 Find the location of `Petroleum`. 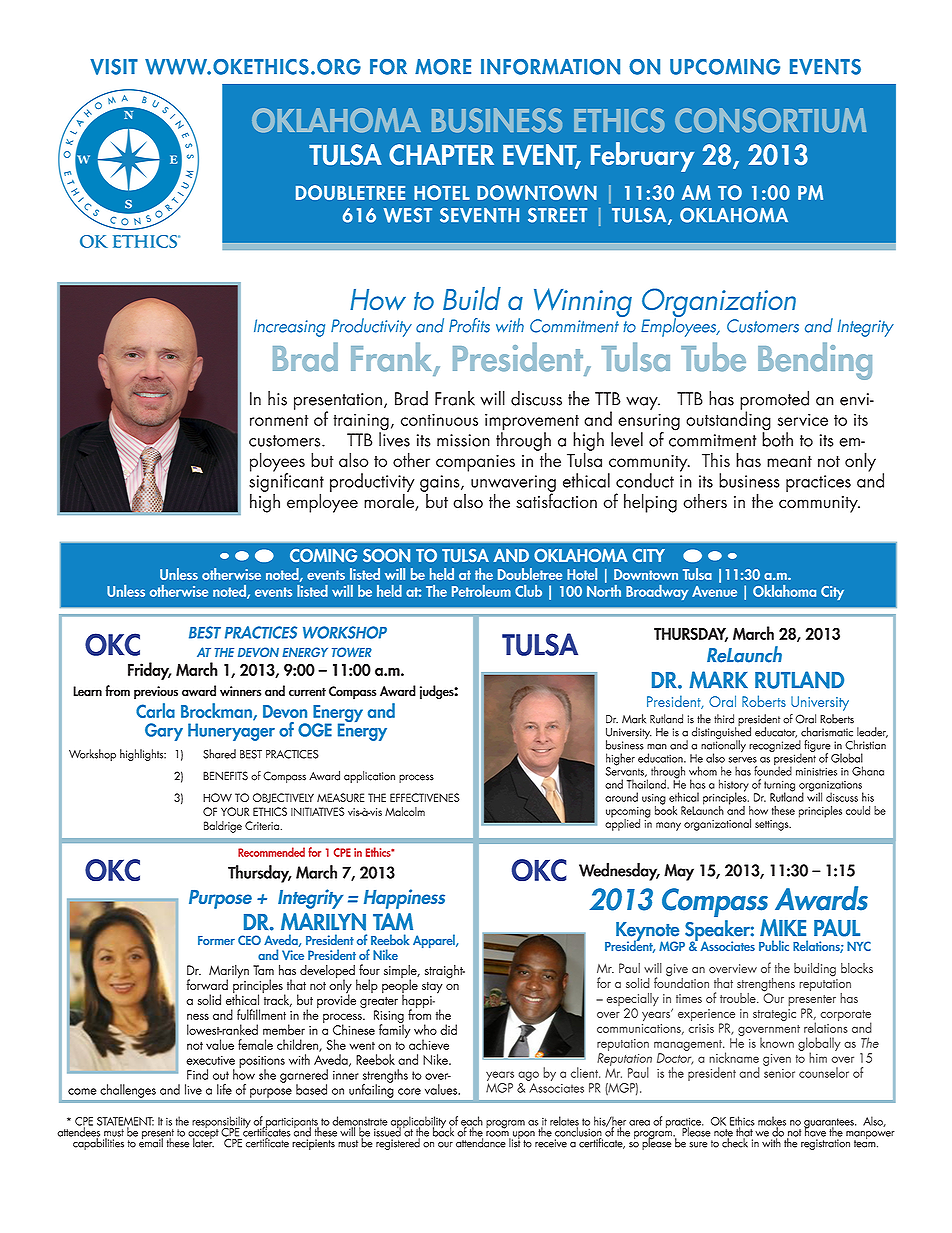

Petroleum is located at coordinates (481, 591).
